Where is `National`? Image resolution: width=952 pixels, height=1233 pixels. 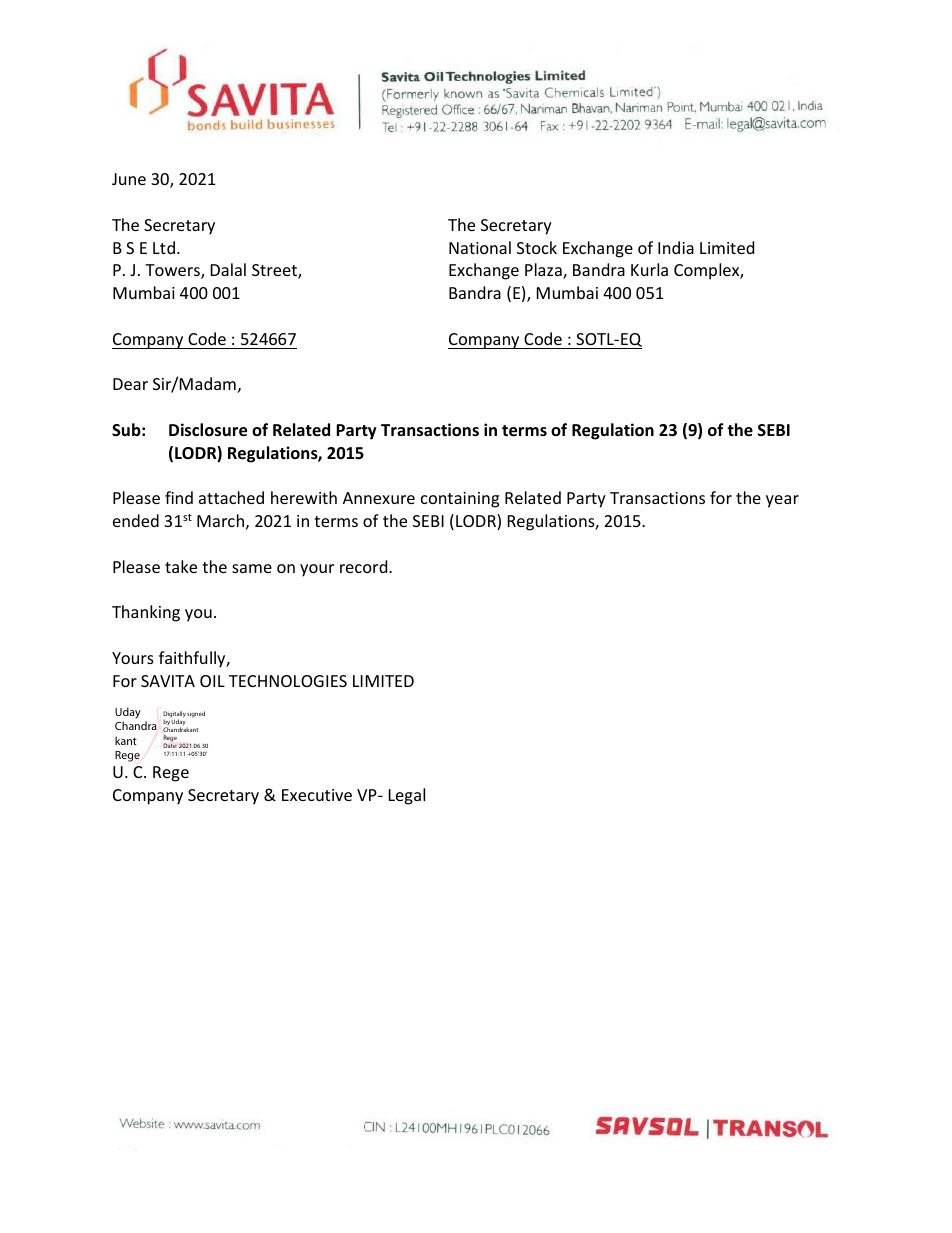 National is located at coordinates (480, 247).
